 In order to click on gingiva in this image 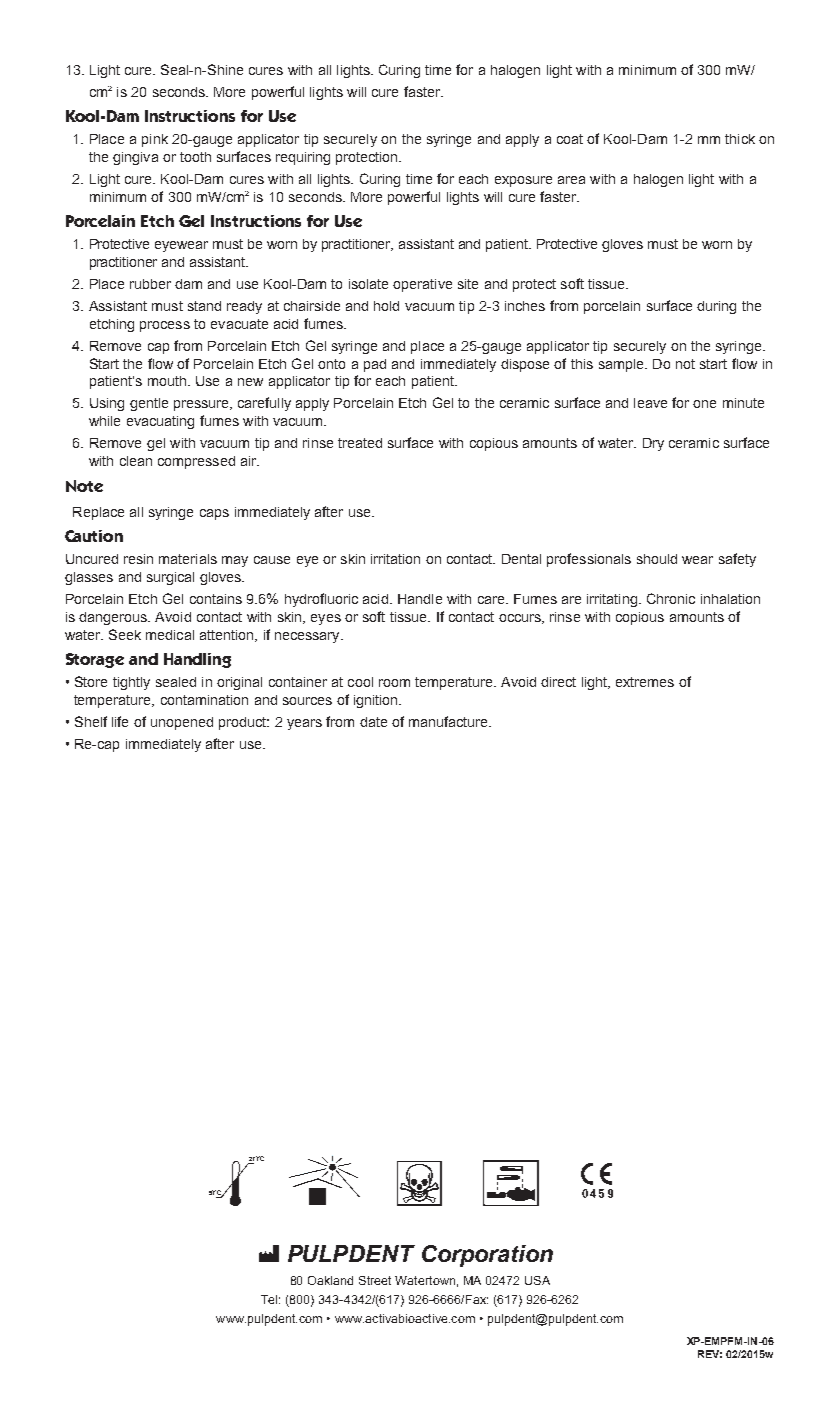, I will do `click(135, 158)`.
